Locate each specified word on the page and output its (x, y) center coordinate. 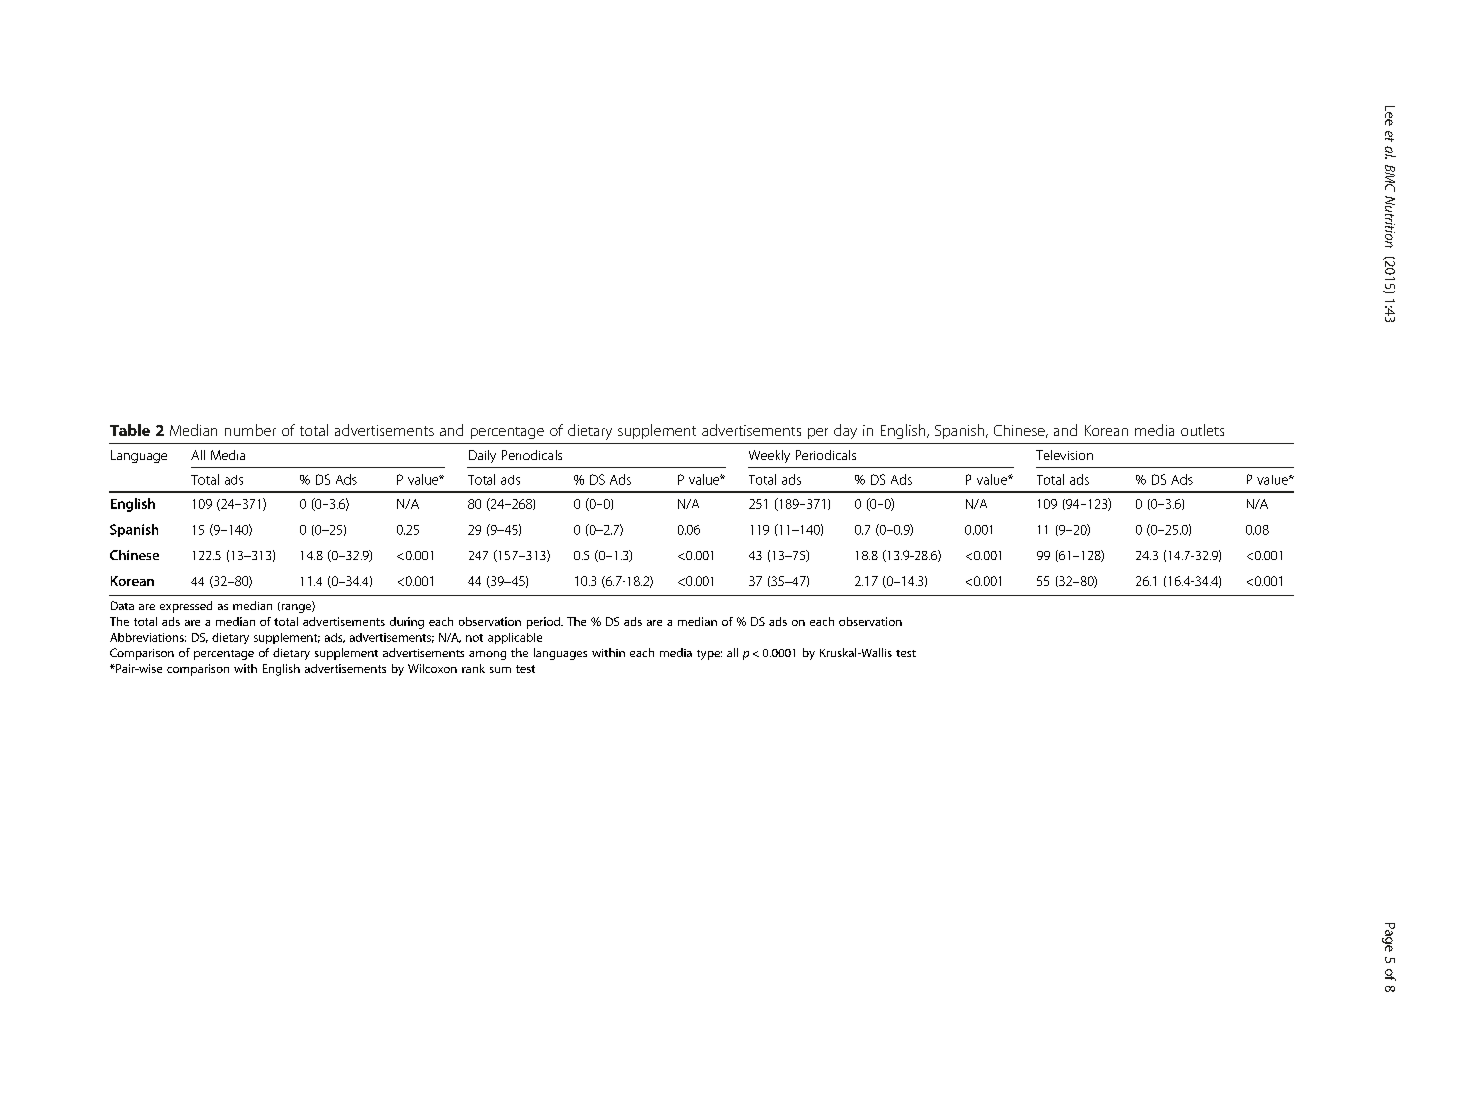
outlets (1202, 430)
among (487, 655)
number (250, 430)
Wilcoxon (432, 668)
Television (1064, 455)
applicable (515, 638)
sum (500, 670)
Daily (482, 456)
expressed (186, 607)
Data (122, 605)
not (474, 638)
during (407, 623)
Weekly (769, 456)
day (845, 431)
